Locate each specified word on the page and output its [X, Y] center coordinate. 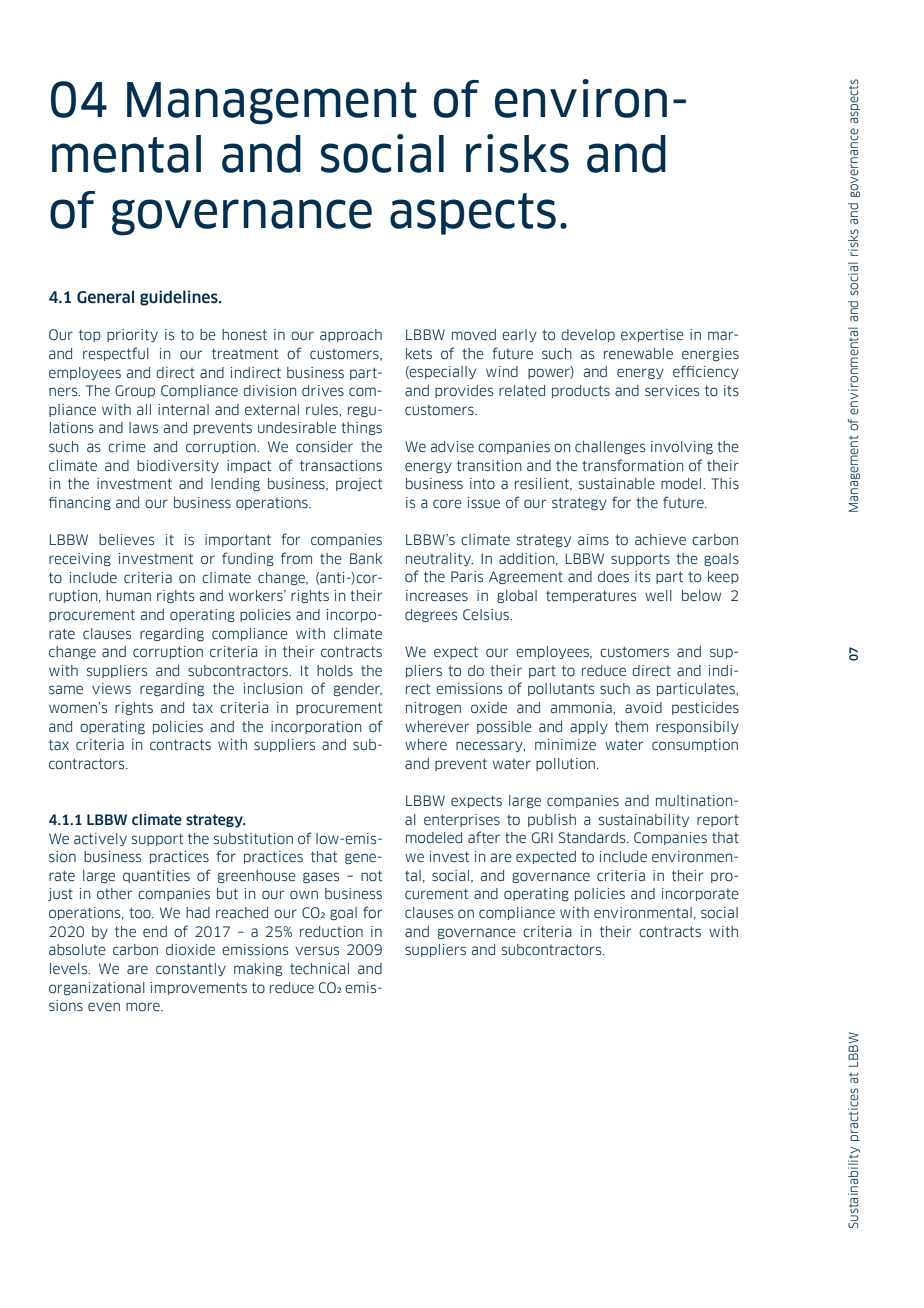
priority [132, 335]
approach [351, 335]
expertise [652, 335]
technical [319, 968]
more [144, 1006]
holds [335, 670]
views [111, 688]
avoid [643, 707]
